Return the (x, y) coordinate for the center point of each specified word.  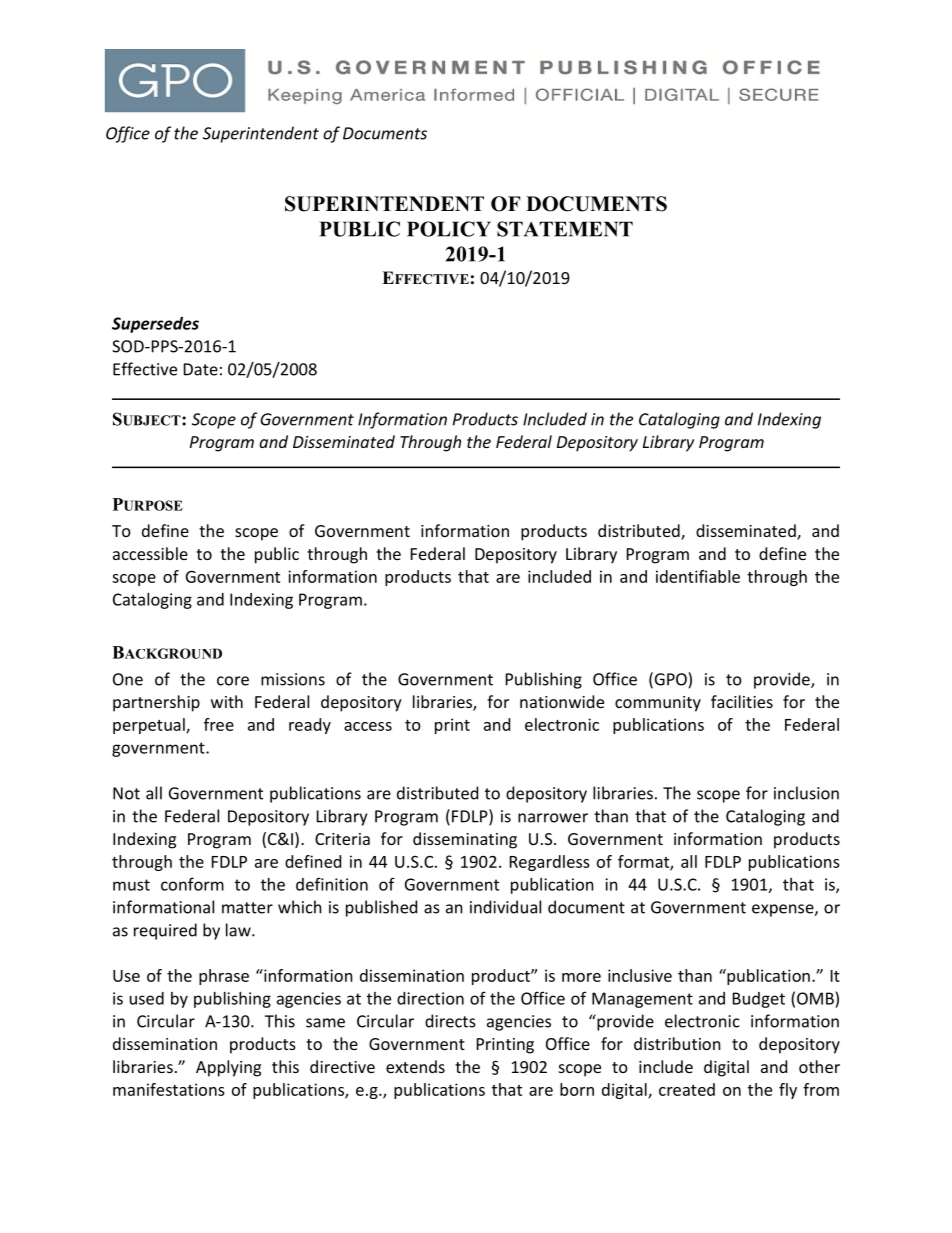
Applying (228, 1068)
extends (415, 1066)
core (233, 681)
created (687, 1089)
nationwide (562, 701)
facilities (742, 701)
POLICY (449, 229)
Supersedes (155, 325)
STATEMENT (565, 229)
